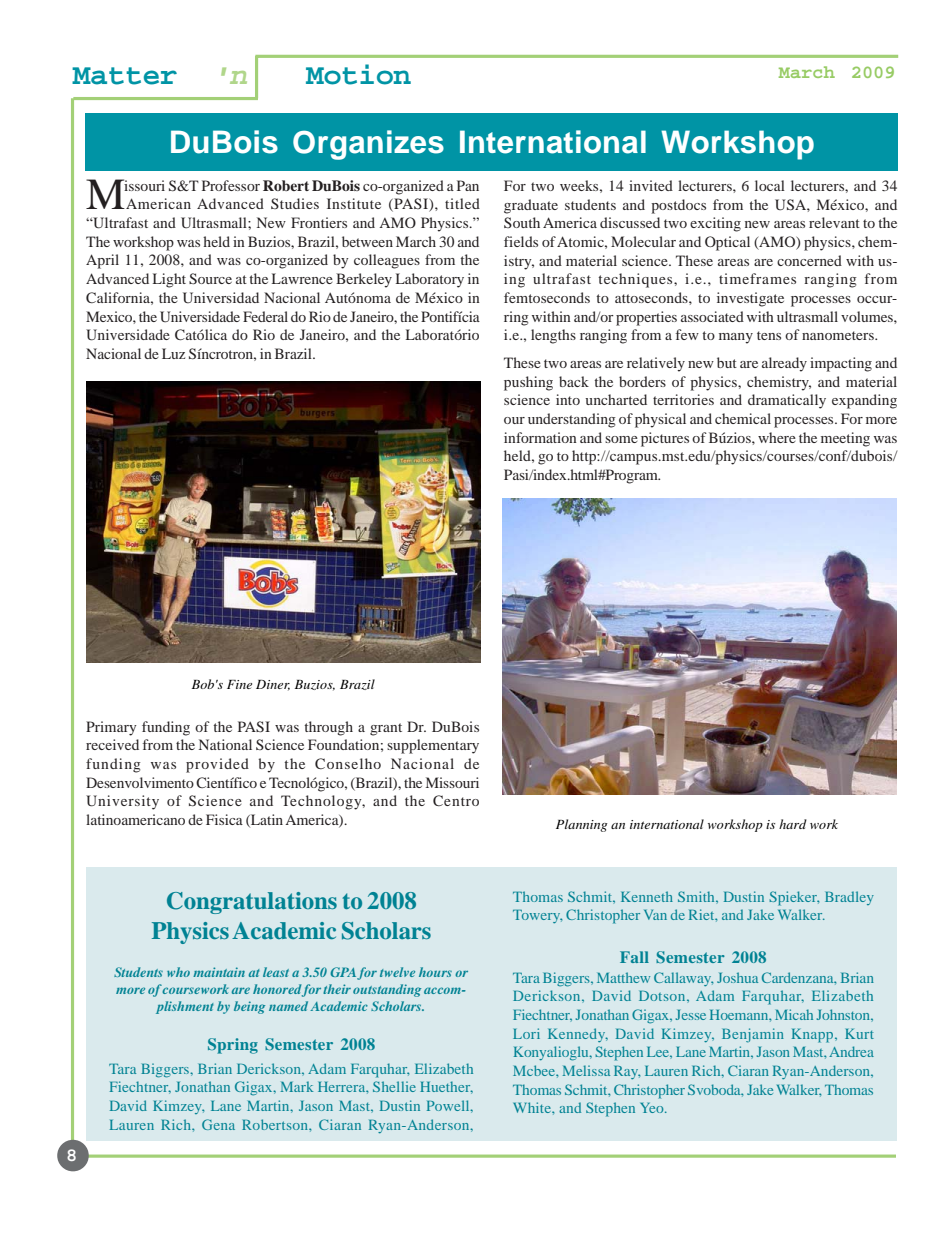 Image resolution: width=952 pixels, height=1233 pixels. I want to click on local, so click(770, 185).
